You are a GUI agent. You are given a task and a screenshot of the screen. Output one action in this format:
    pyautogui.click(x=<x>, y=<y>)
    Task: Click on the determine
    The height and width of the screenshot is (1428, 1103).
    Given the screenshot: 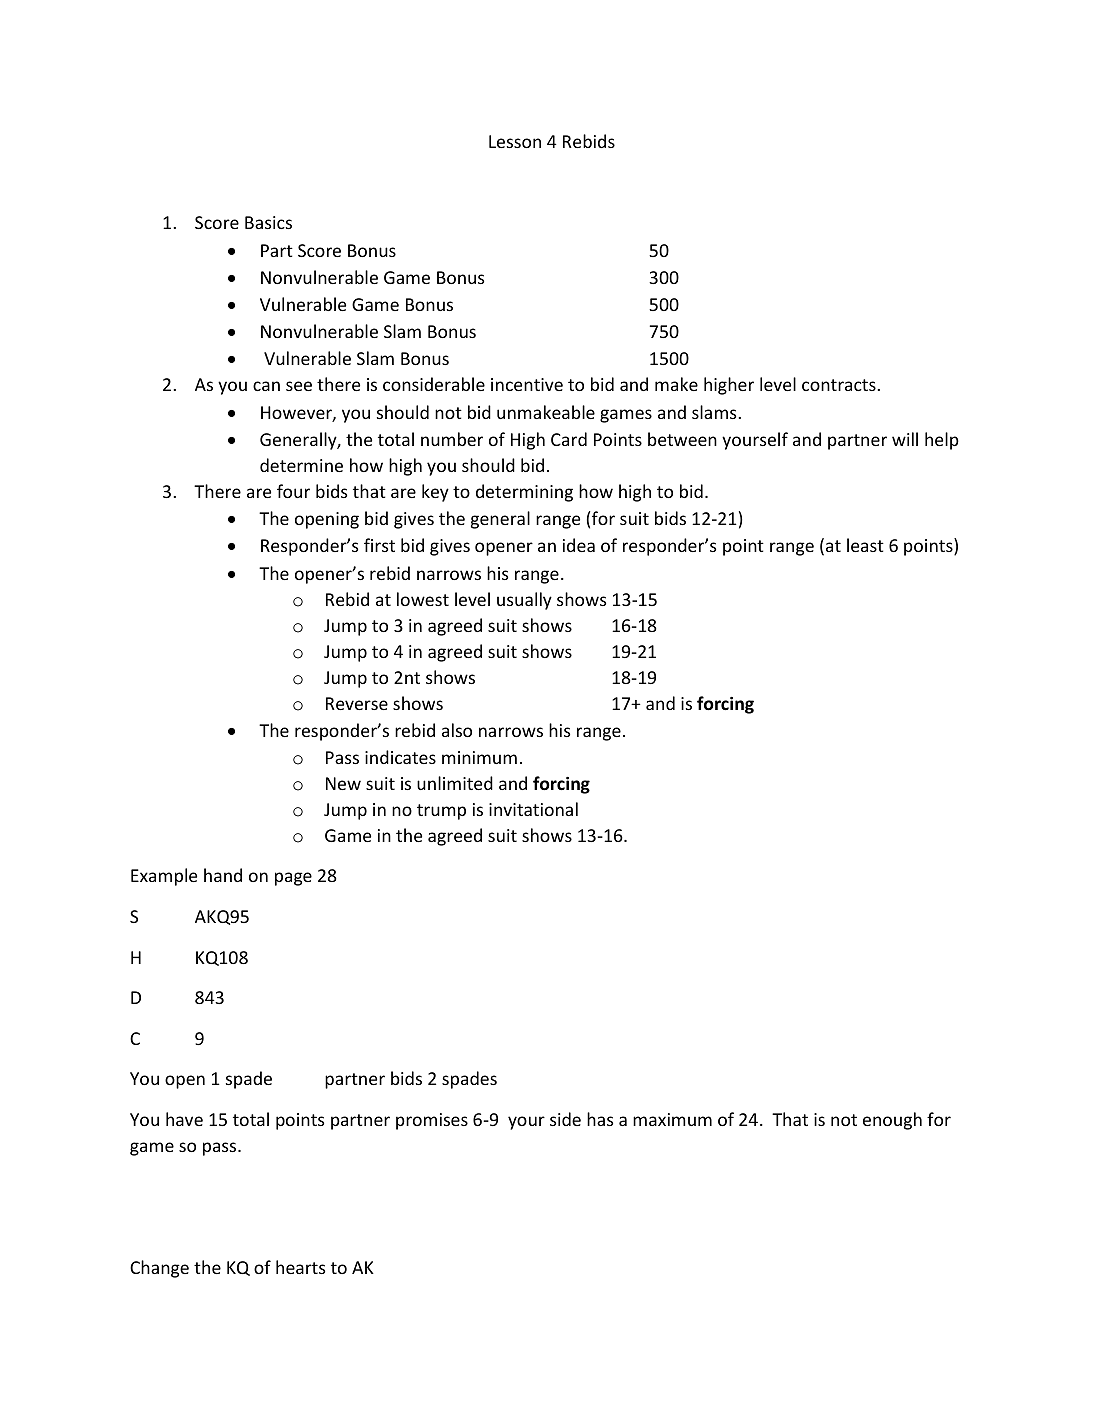 What is the action you would take?
    pyautogui.click(x=301, y=465)
